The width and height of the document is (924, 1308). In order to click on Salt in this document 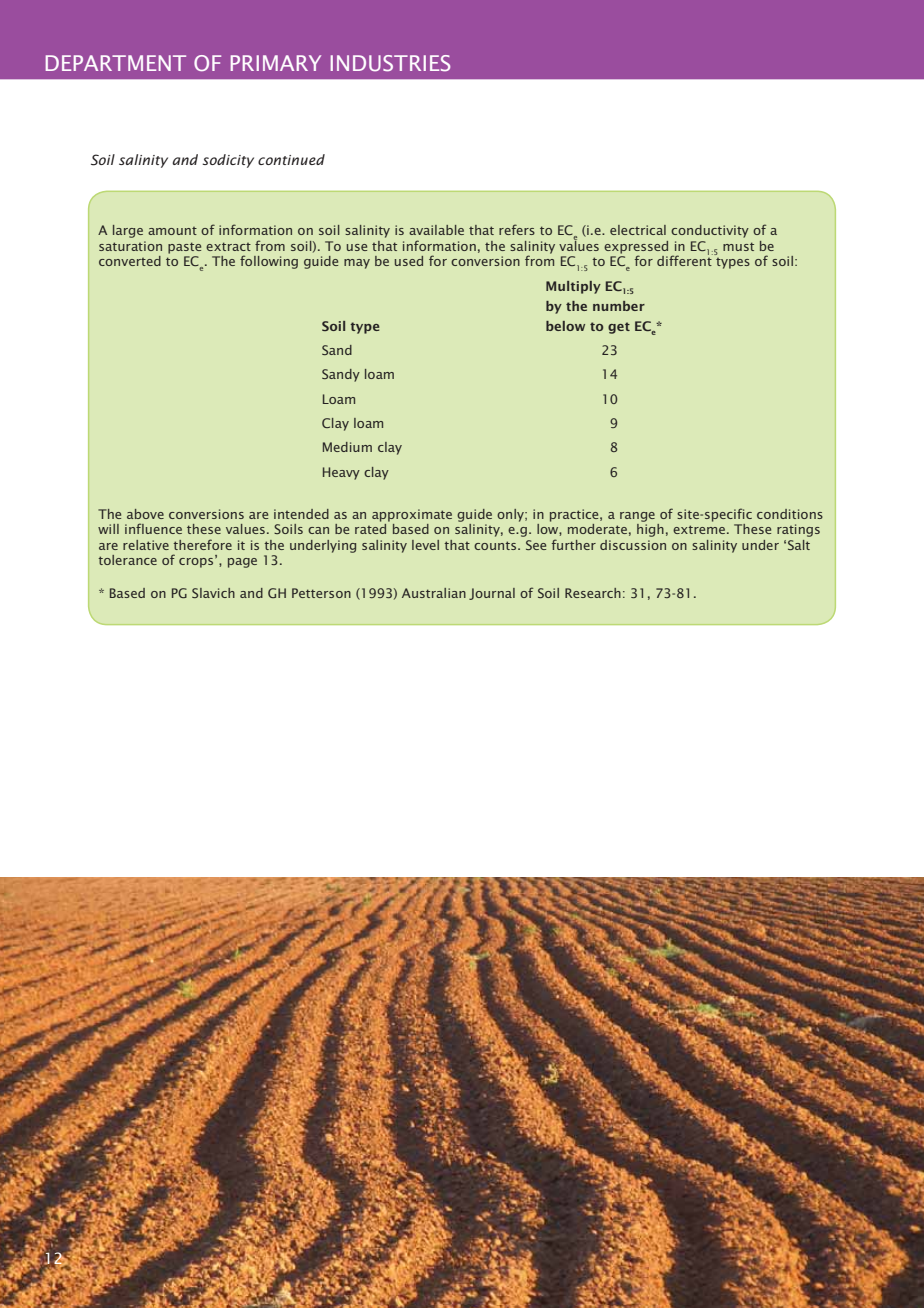, I will do `click(799, 545)`.
